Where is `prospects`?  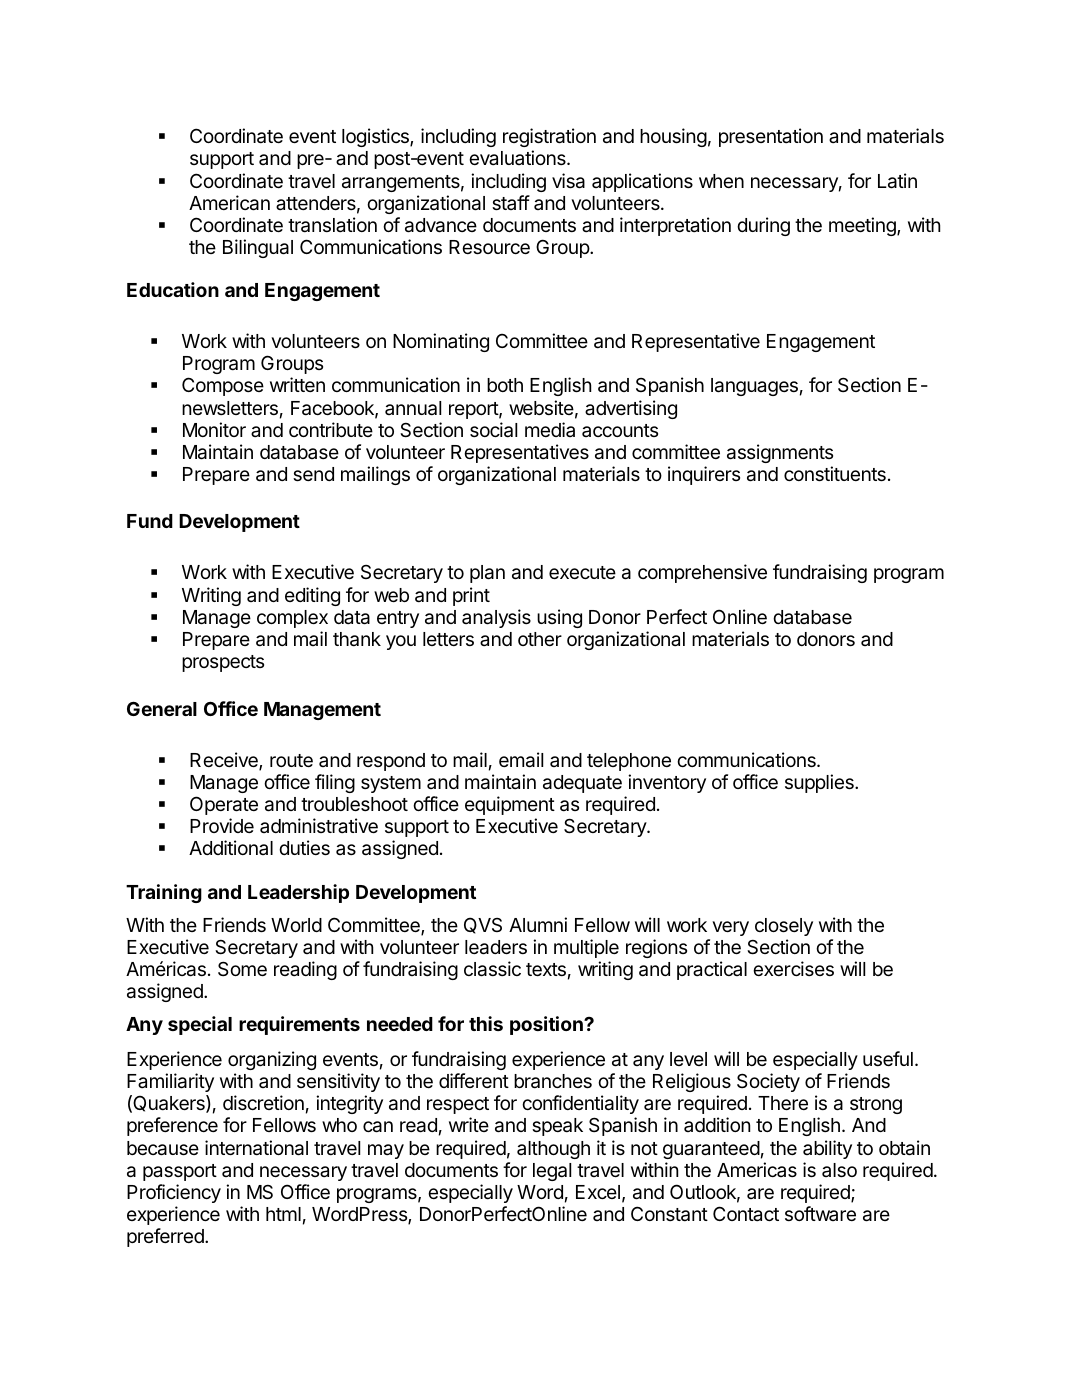
prospects is located at coordinates (223, 663).
